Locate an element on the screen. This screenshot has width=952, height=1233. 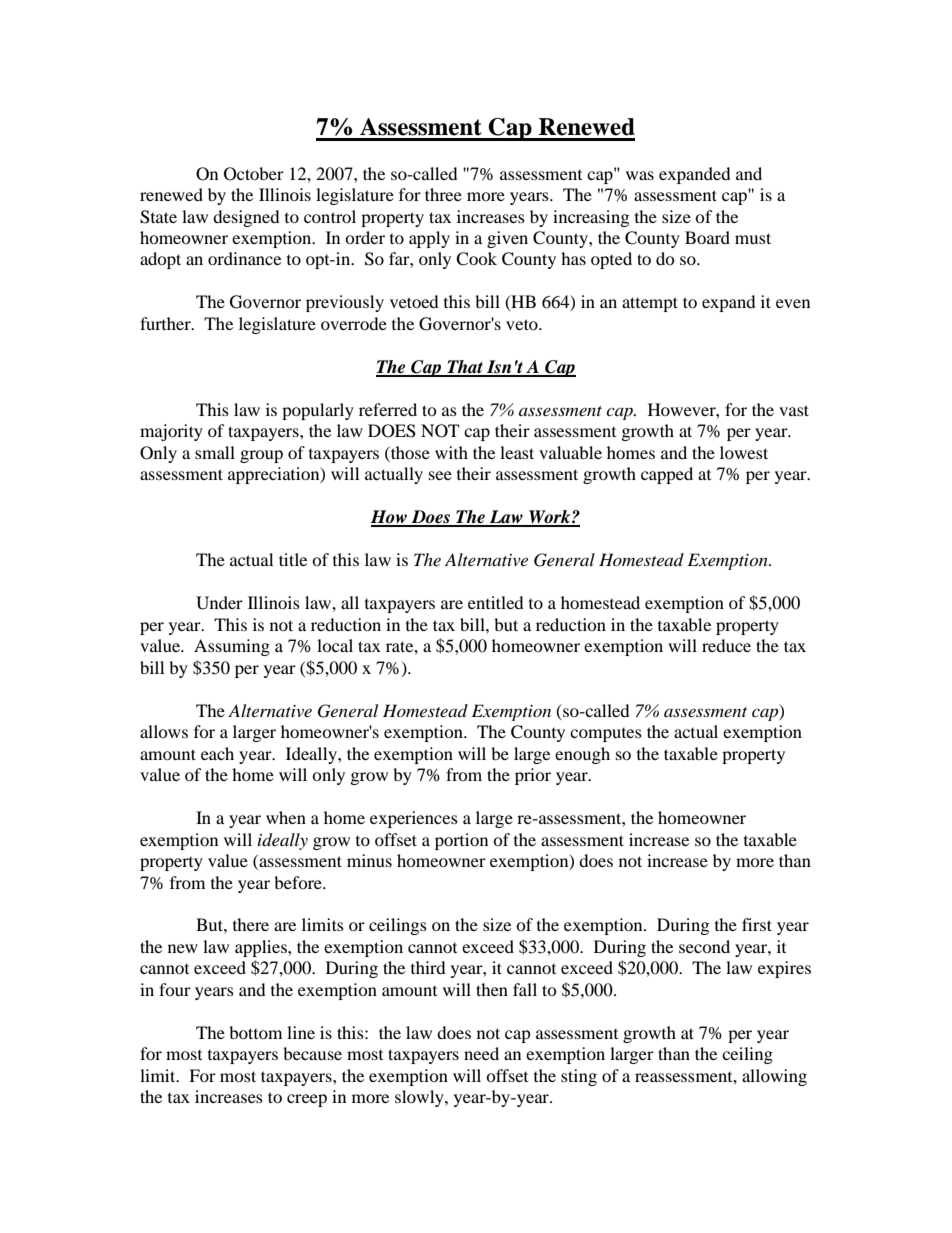
designed is located at coordinates (246, 218).
